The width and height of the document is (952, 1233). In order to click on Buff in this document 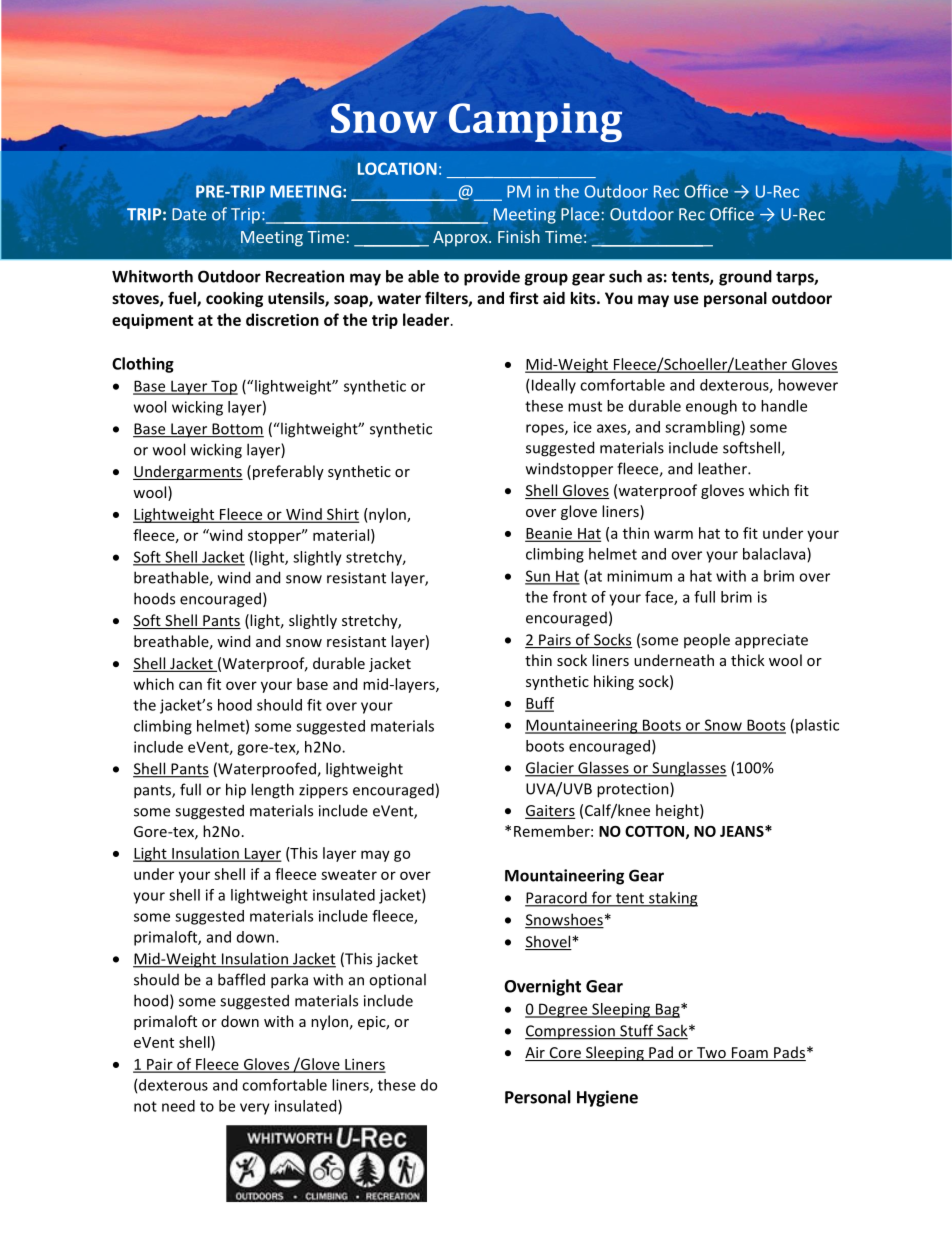, I will do `click(539, 704)`.
